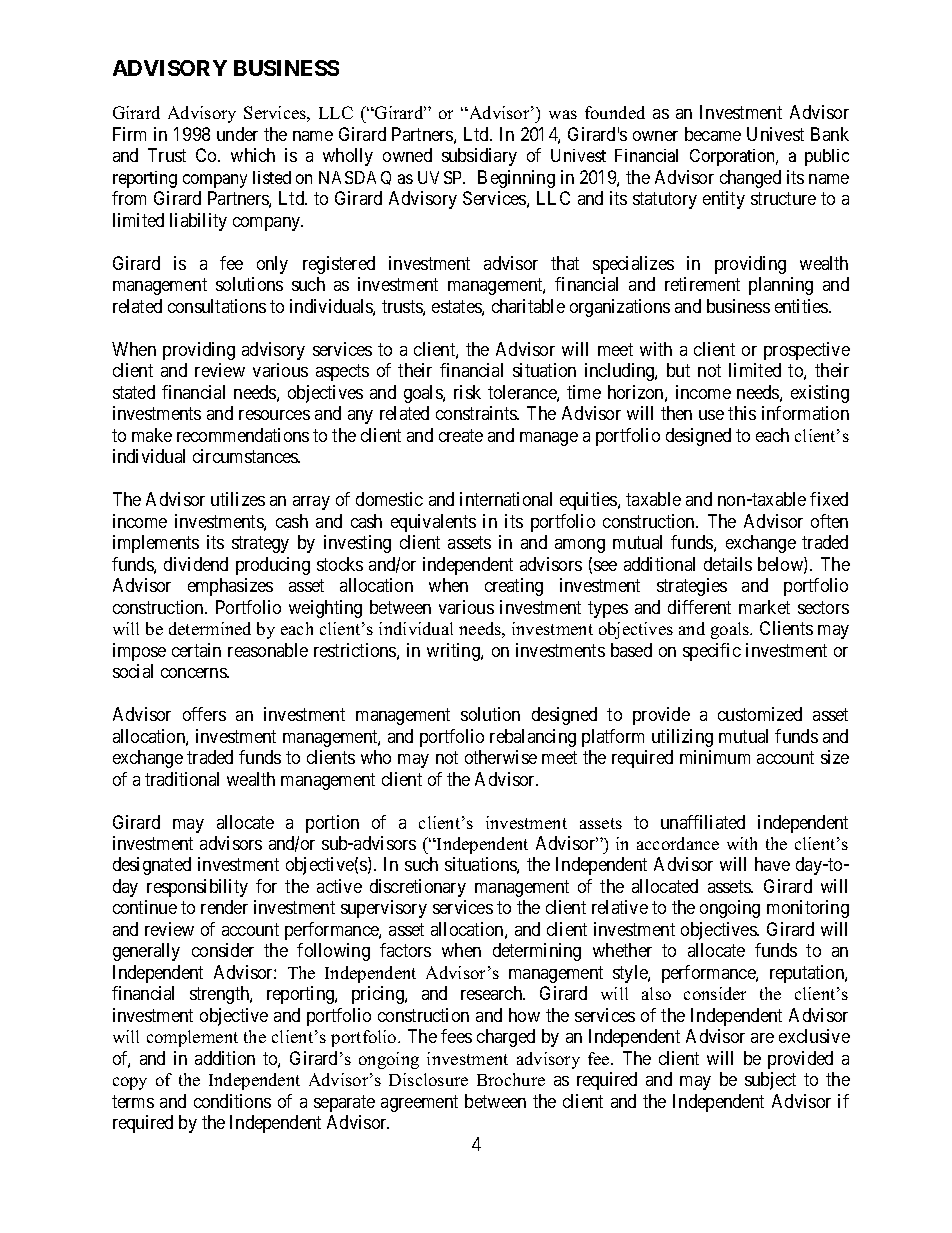 The width and height of the screenshot is (952, 1233). I want to click on discretionary, so click(418, 888).
